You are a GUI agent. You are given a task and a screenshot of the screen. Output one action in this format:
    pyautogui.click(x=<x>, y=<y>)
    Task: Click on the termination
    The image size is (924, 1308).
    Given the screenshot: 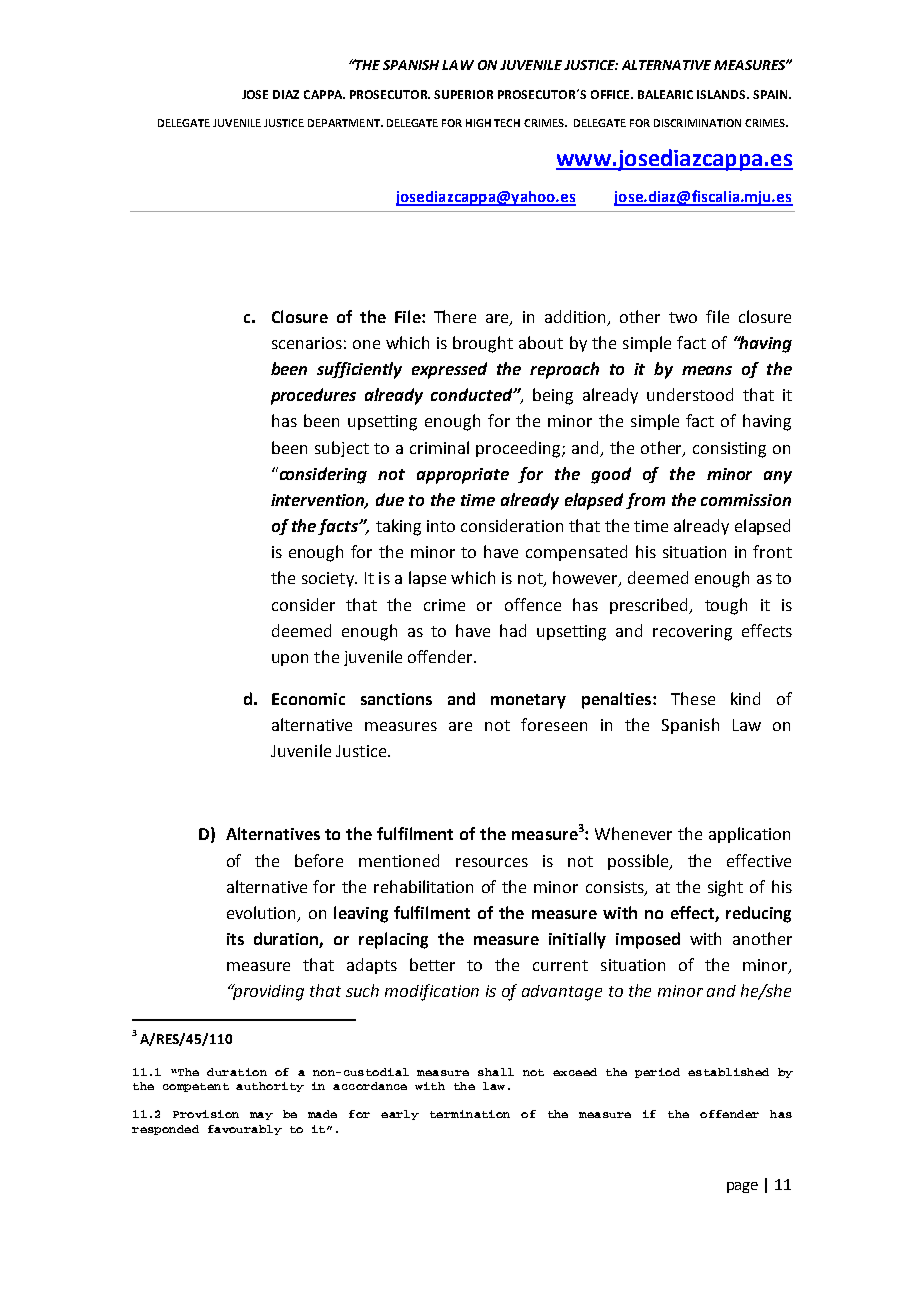 What is the action you would take?
    pyautogui.click(x=470, y=1114)
